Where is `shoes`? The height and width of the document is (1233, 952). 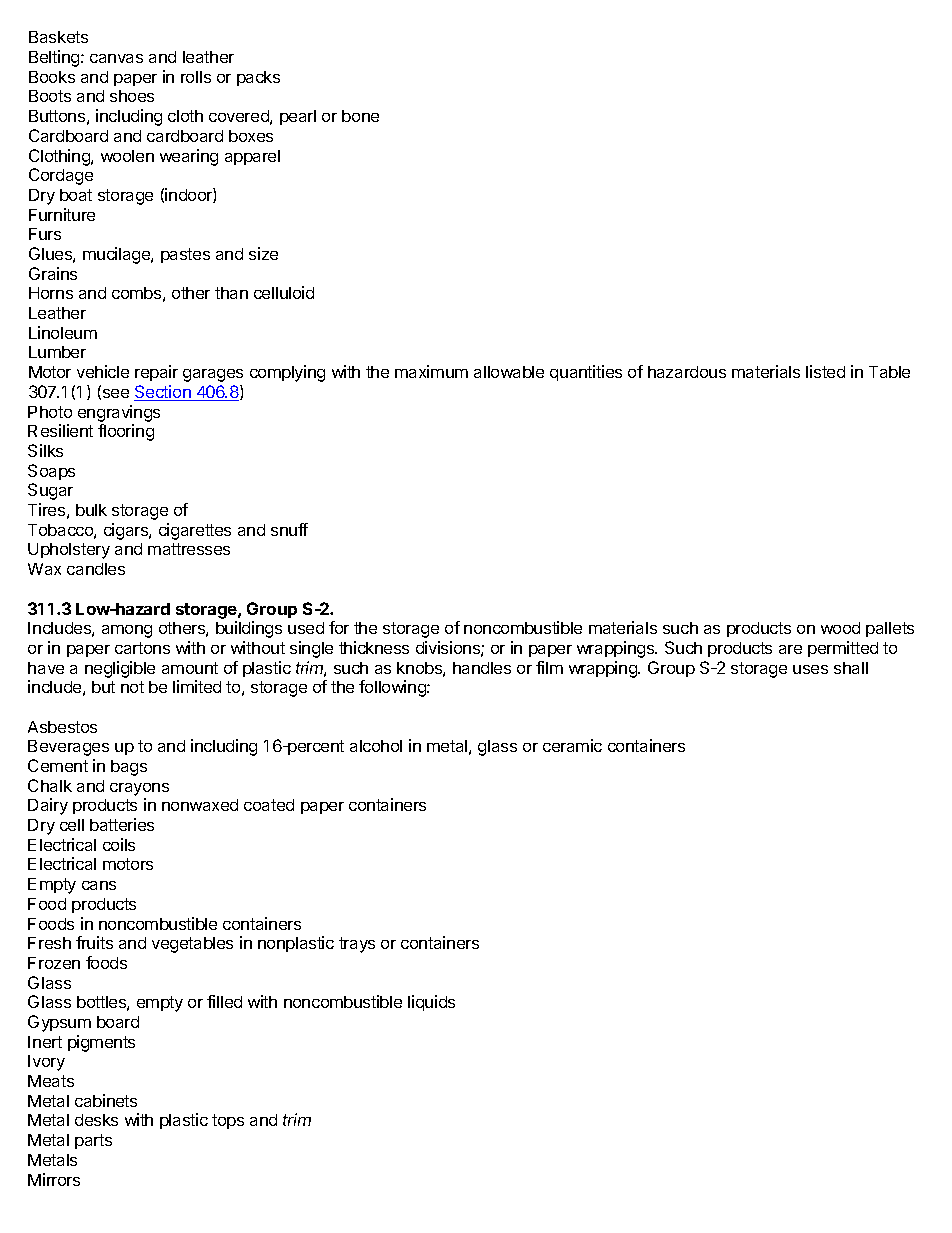 shoes is located at coordinates (132, 96).
